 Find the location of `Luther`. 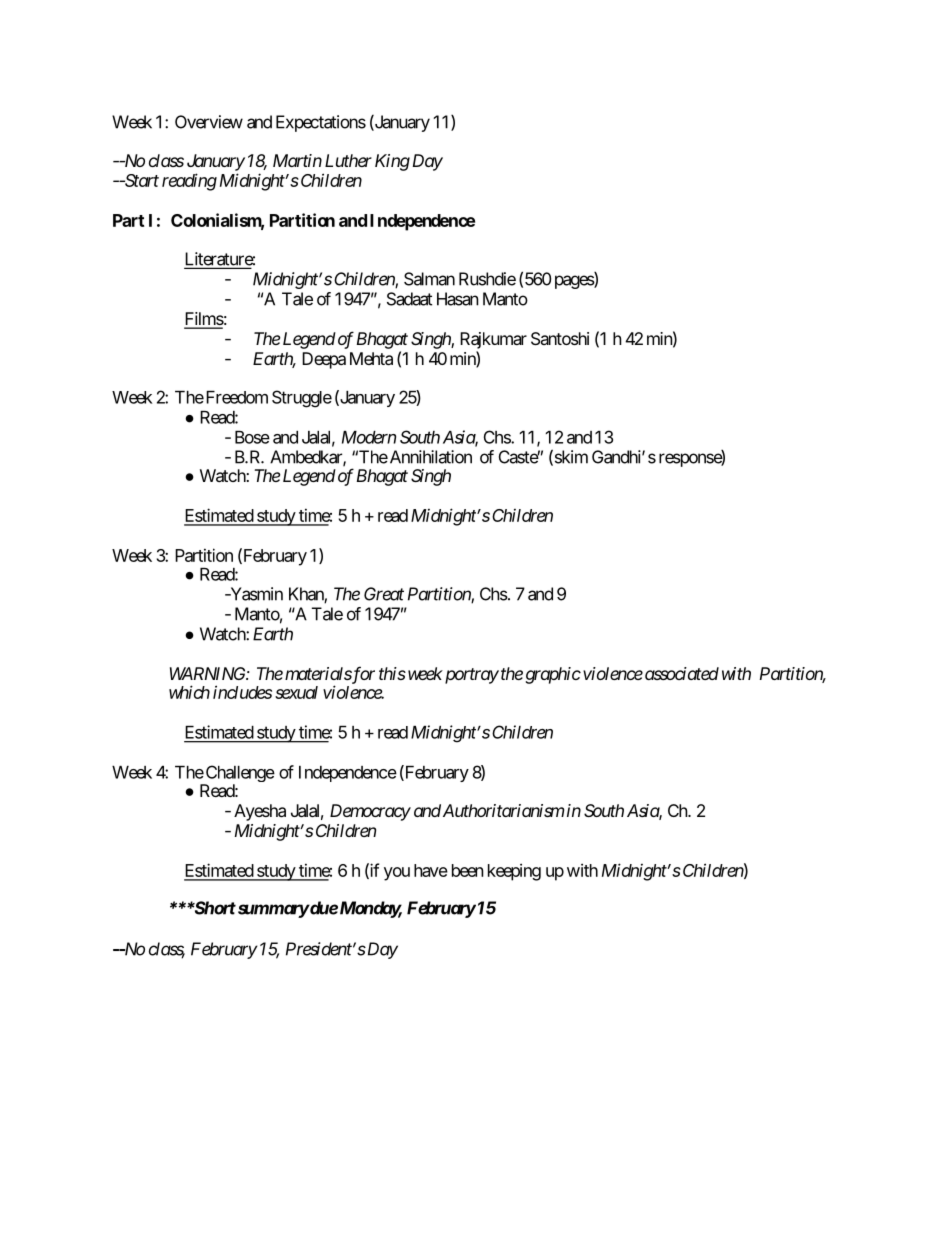

Luther is located at coordinates (348, 160).
